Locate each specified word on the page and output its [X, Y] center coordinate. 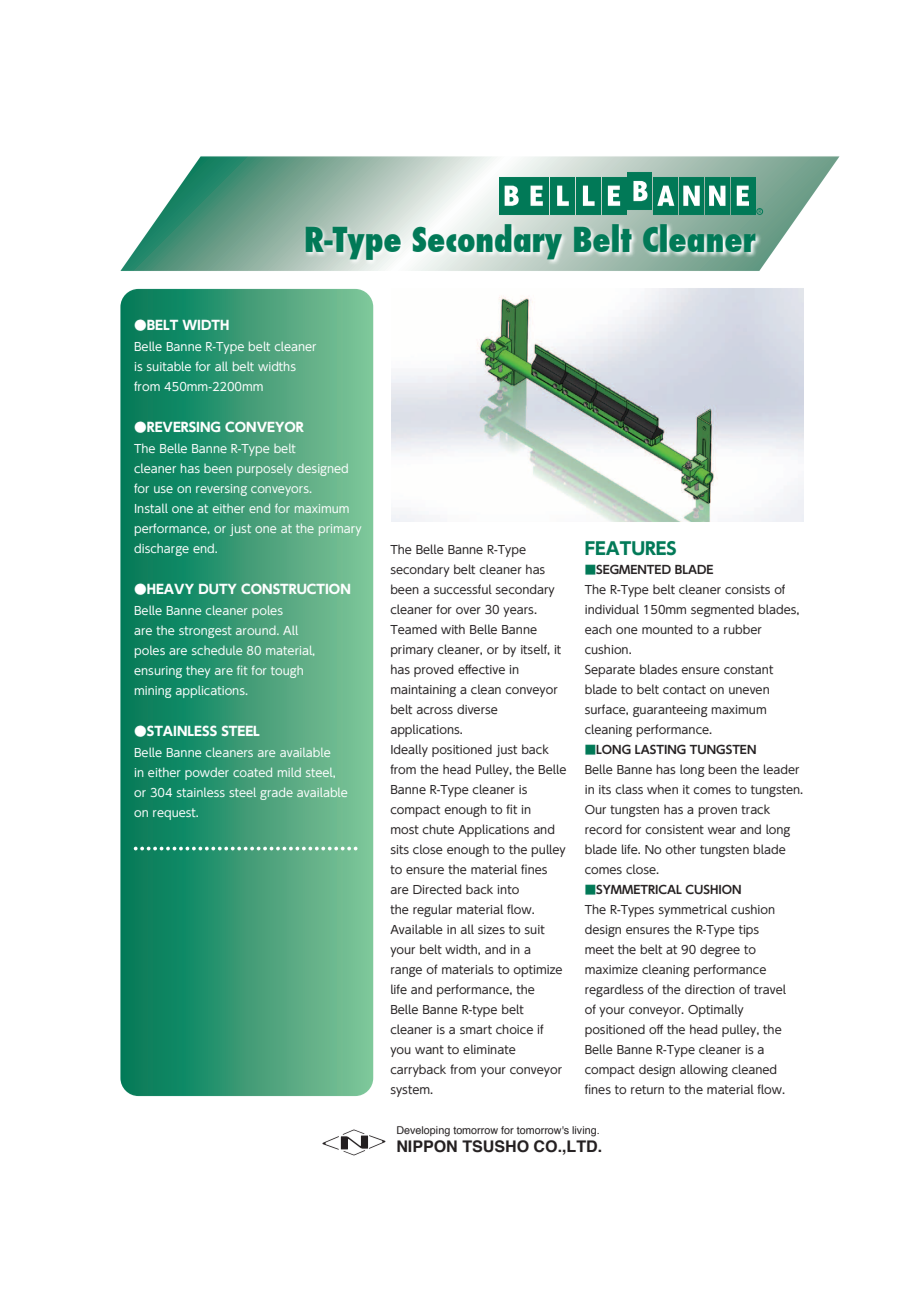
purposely [265, 470]
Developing [423, 1131]
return [647, 1089]
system [411, 1091]
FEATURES [630, 548]
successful [463, 589]
